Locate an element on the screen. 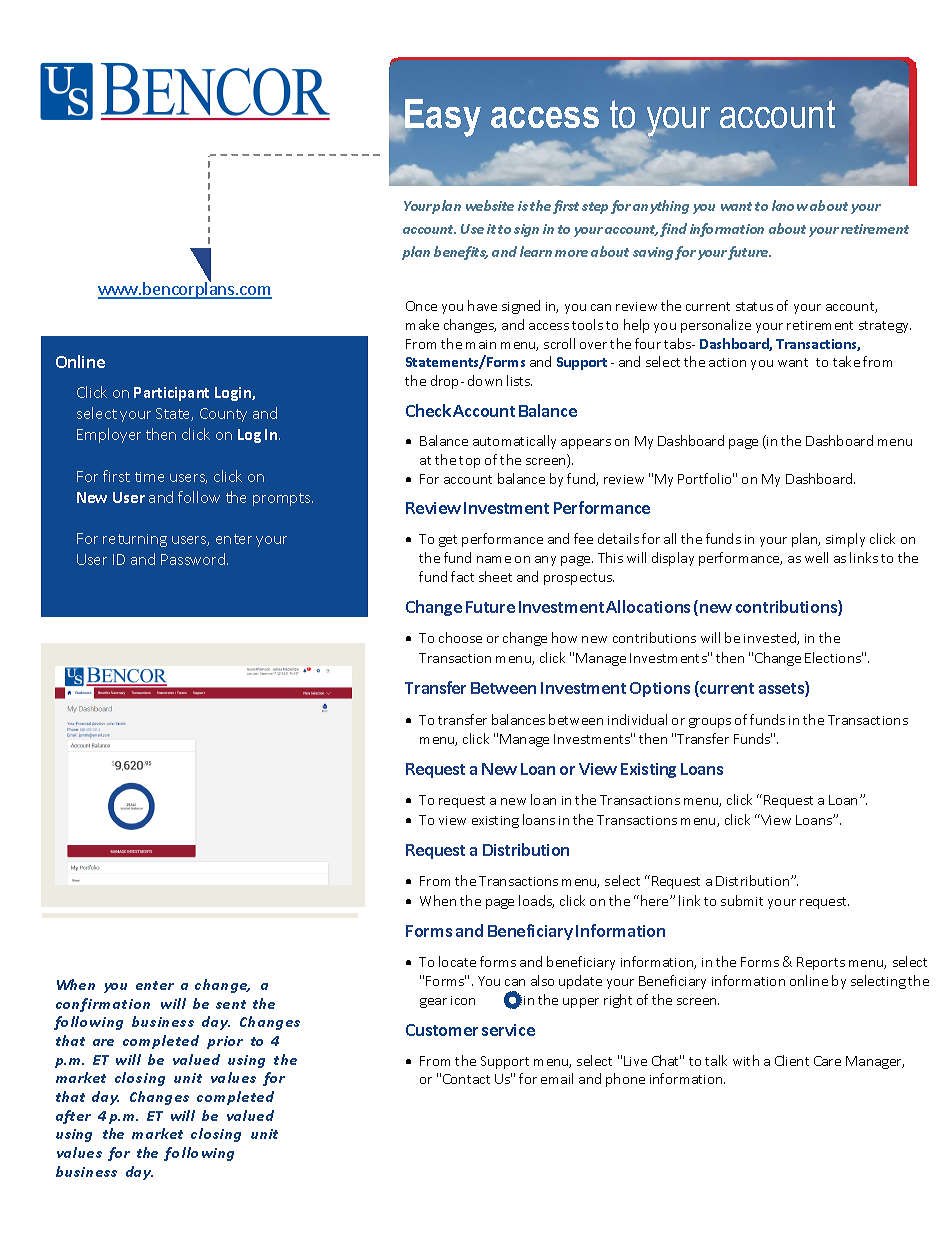 This screenshot has width=952, height=1233. benefits is located at coordinates (461, 253).
